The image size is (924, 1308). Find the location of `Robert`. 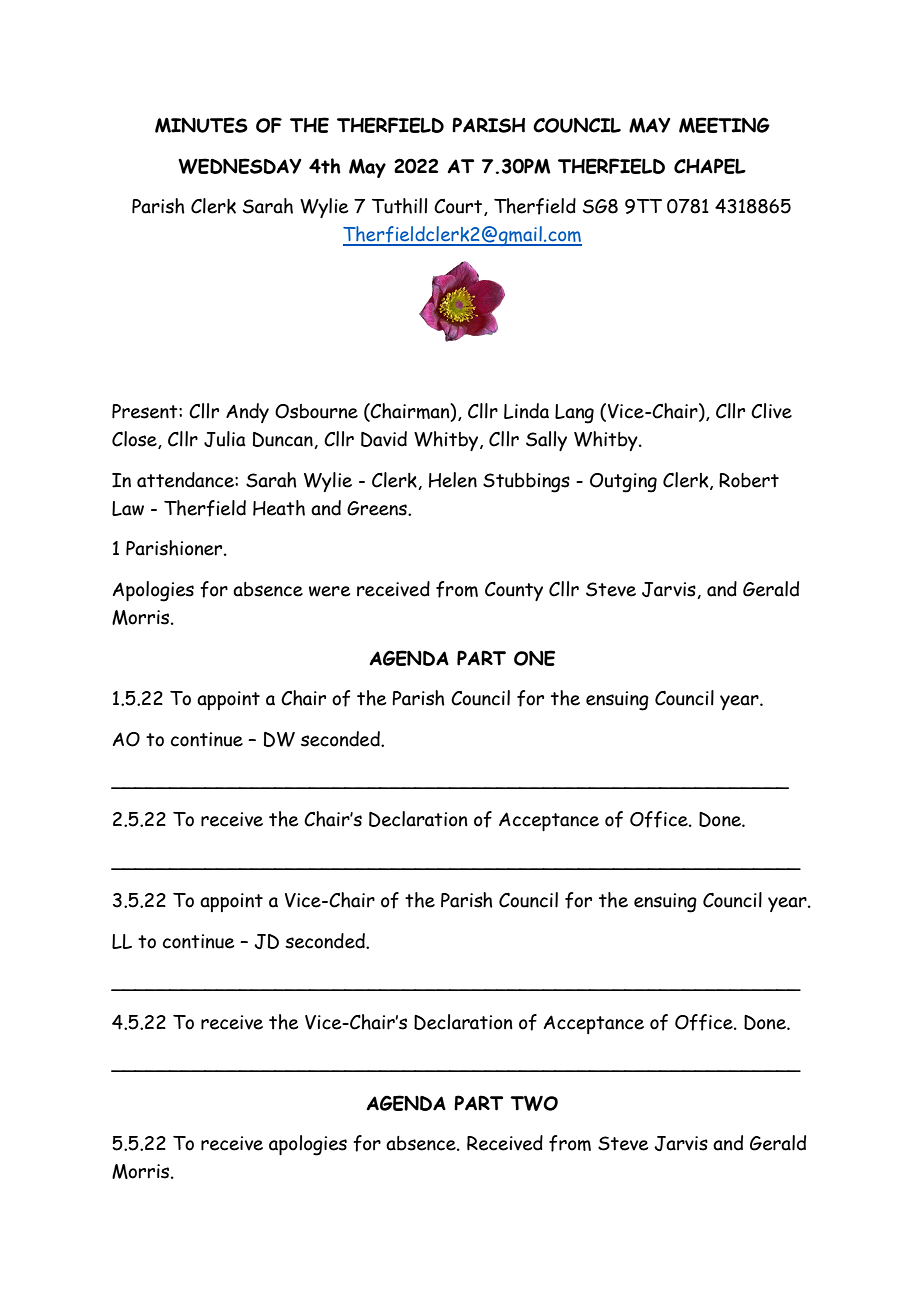

Robert is located at coordinates (749, 480).
